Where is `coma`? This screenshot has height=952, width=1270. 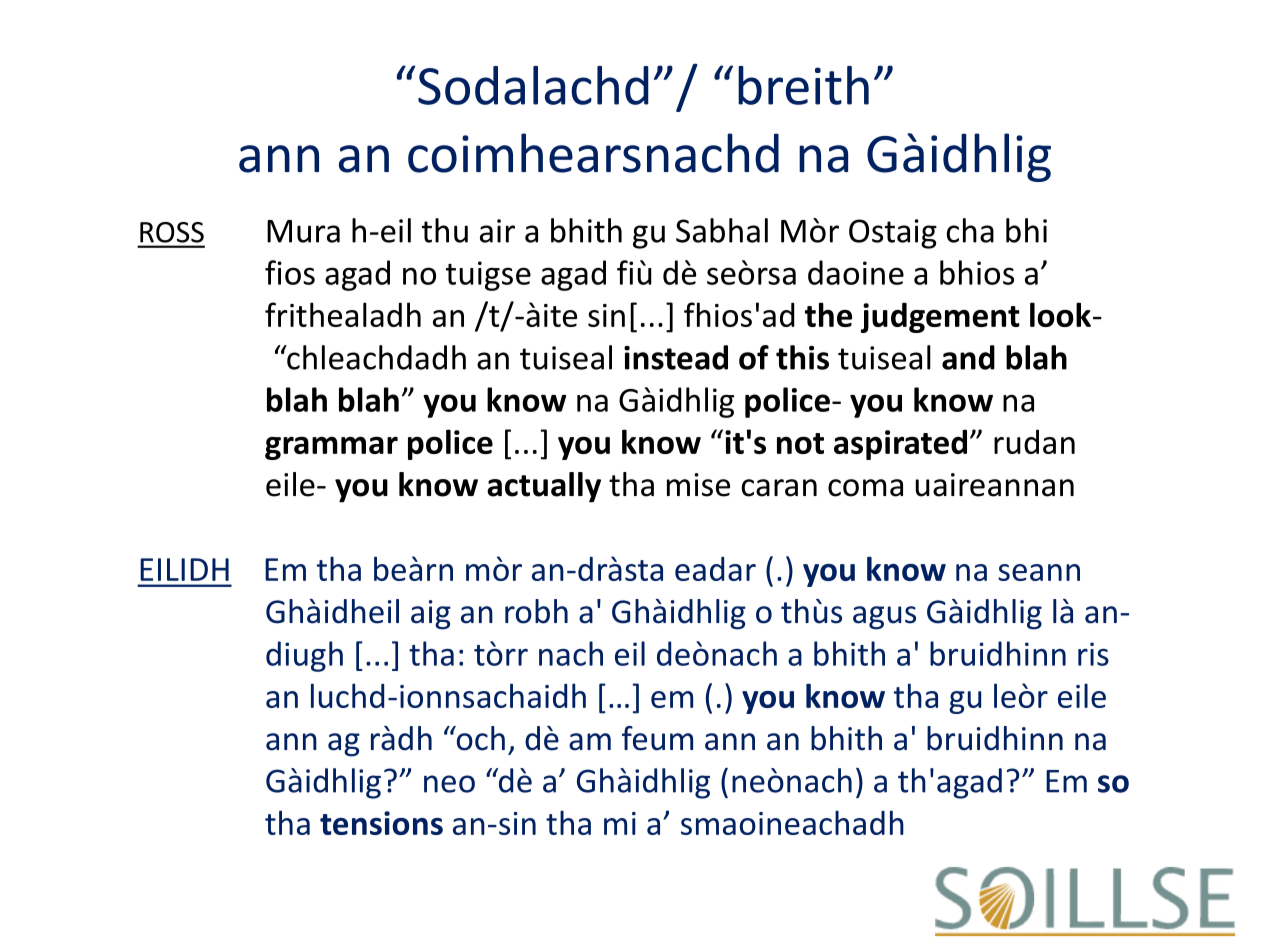
coma is located at coordinates (865, 488).
